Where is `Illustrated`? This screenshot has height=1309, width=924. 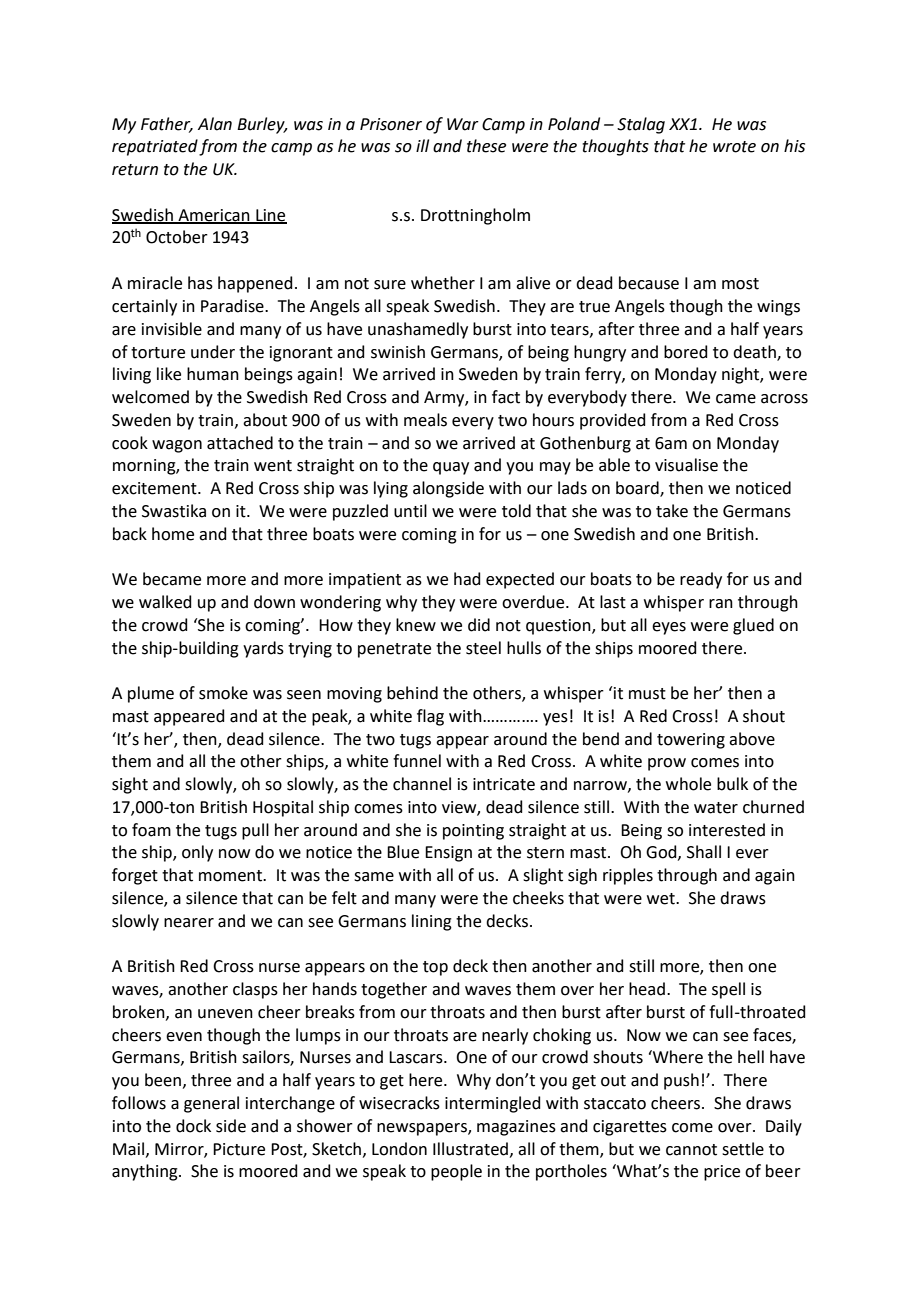
Illustrated is located at coordinates (472, 1149).
